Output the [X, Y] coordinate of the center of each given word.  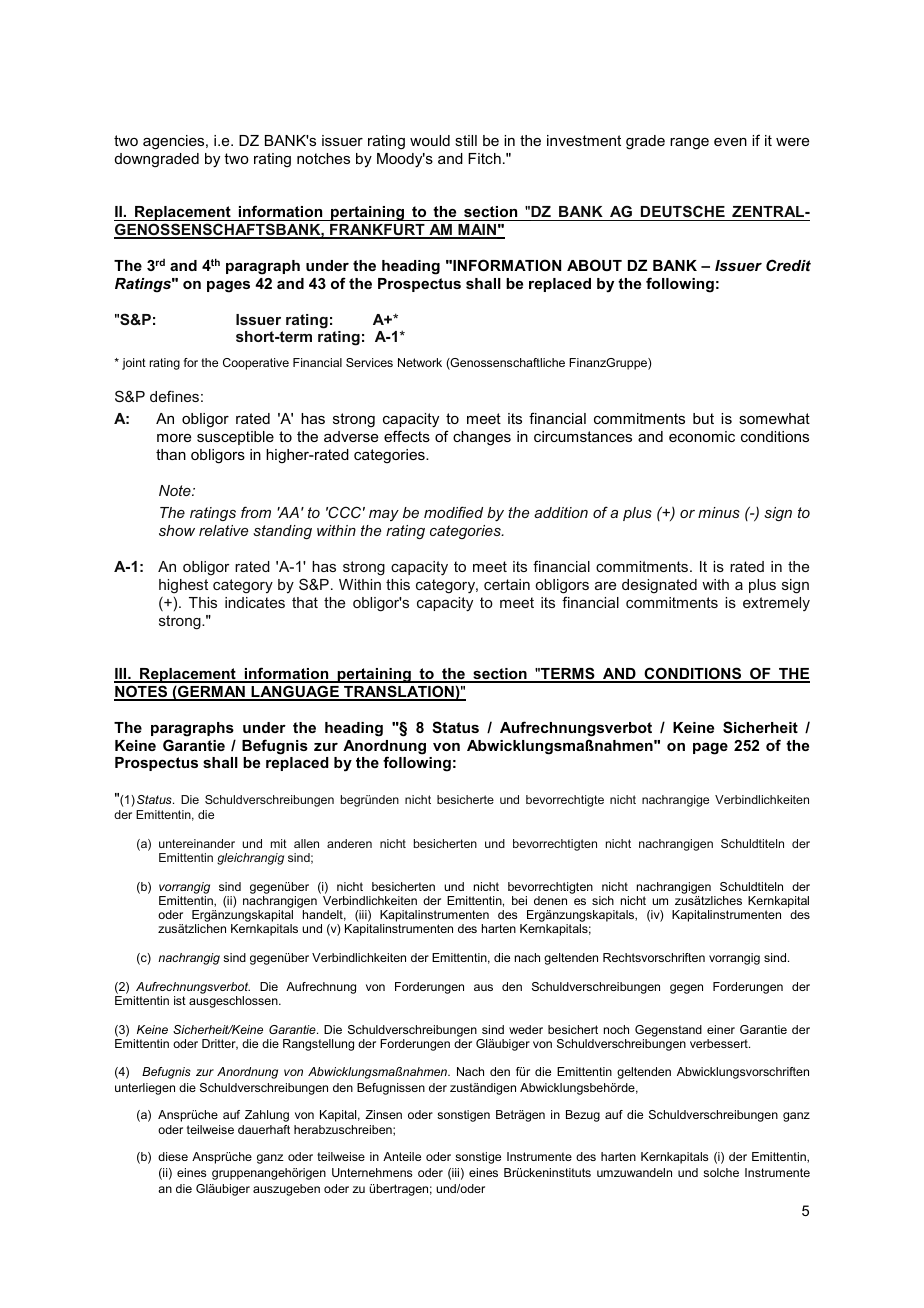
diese [173, 1156]
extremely [776, 604]
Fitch [484, 158]
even [730, 142]
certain [507, 584]
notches [323, 158]
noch [616, 1029]
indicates [255, 602]
